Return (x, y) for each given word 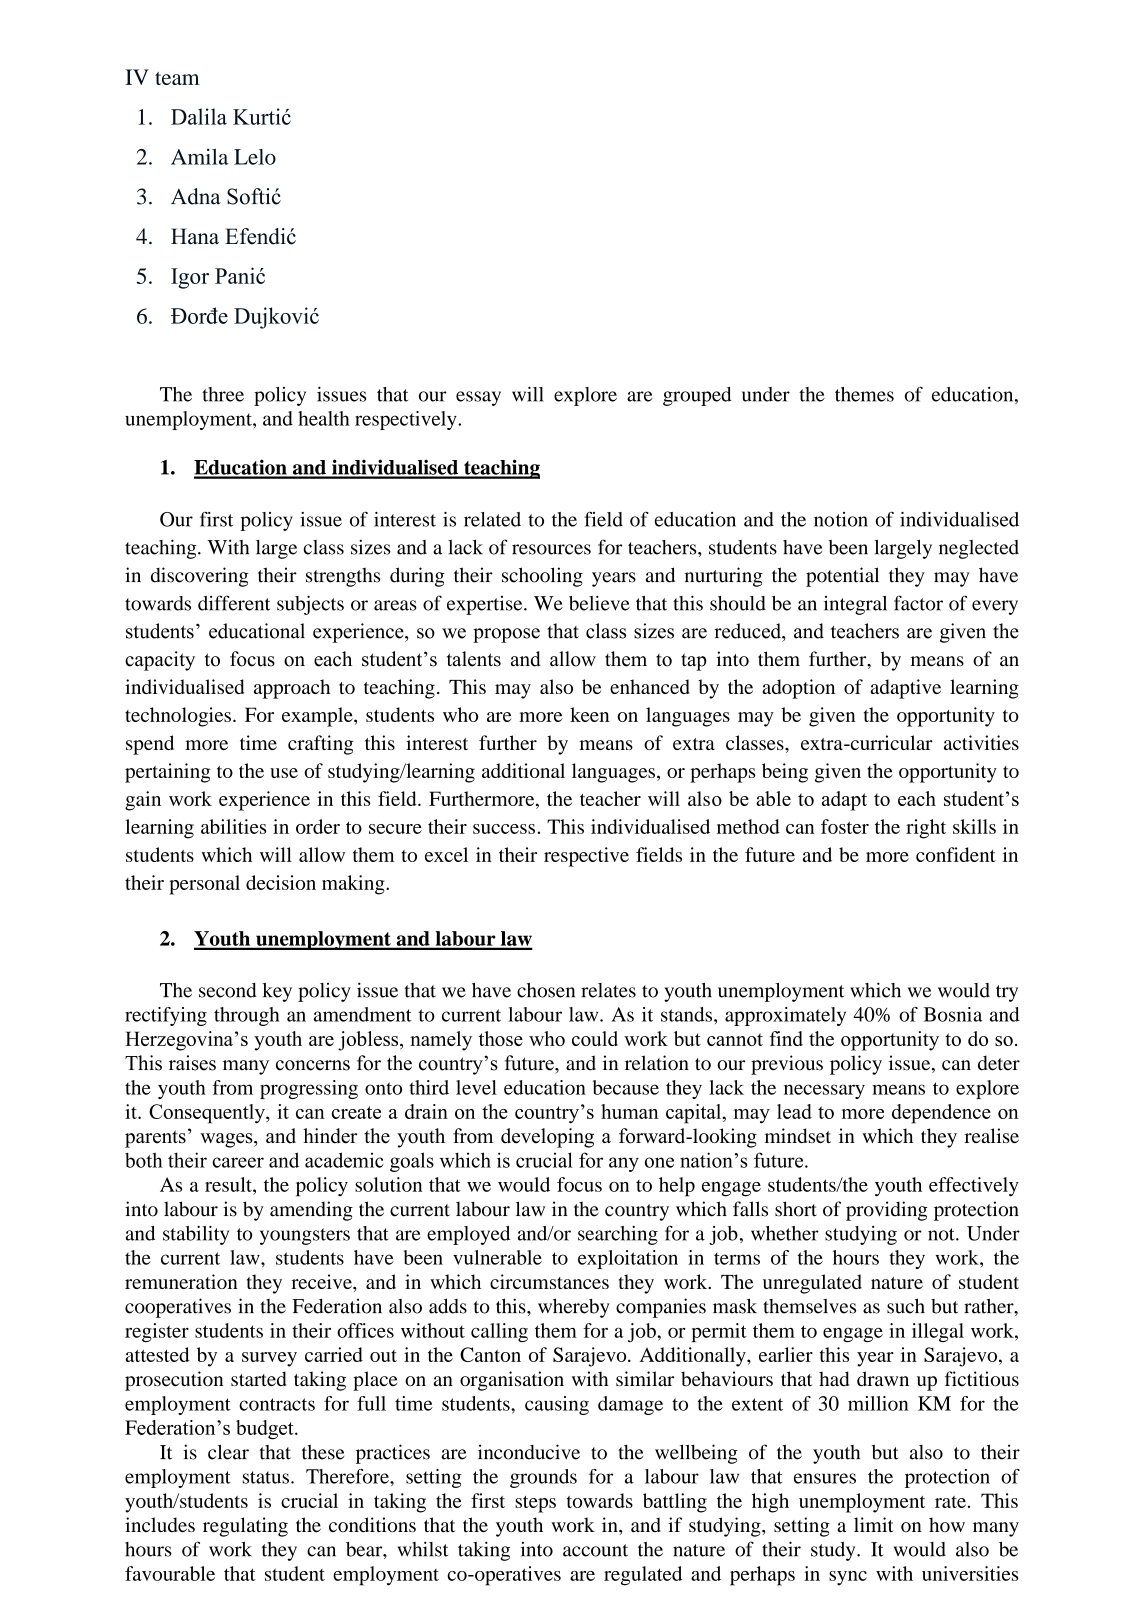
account (595, 1550)
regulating (245, 1527)
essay (478, 398)
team (177, 78)
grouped (697, 396)
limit (874, 1524)
